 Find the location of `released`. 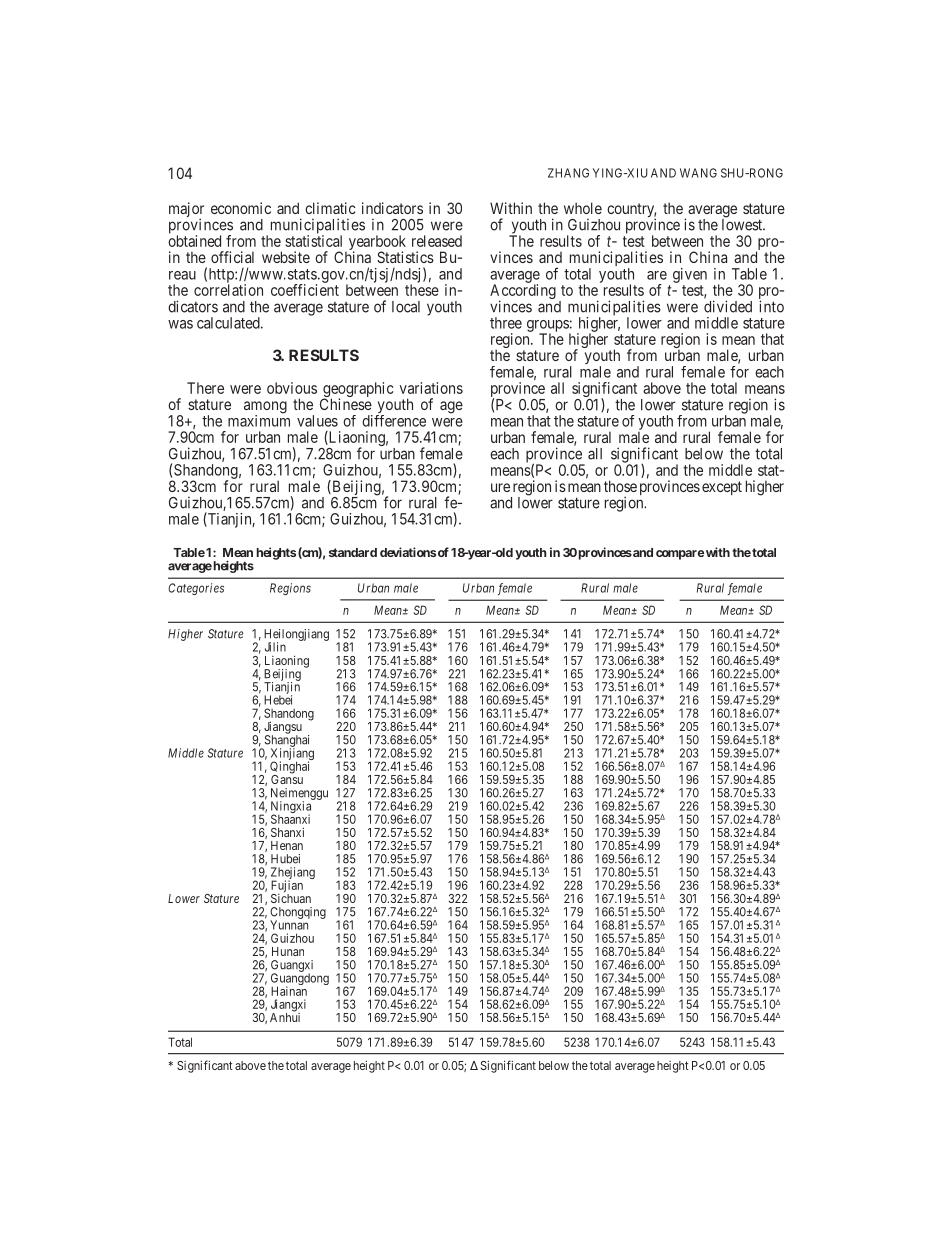

released is located at coordinates (437, 241).
